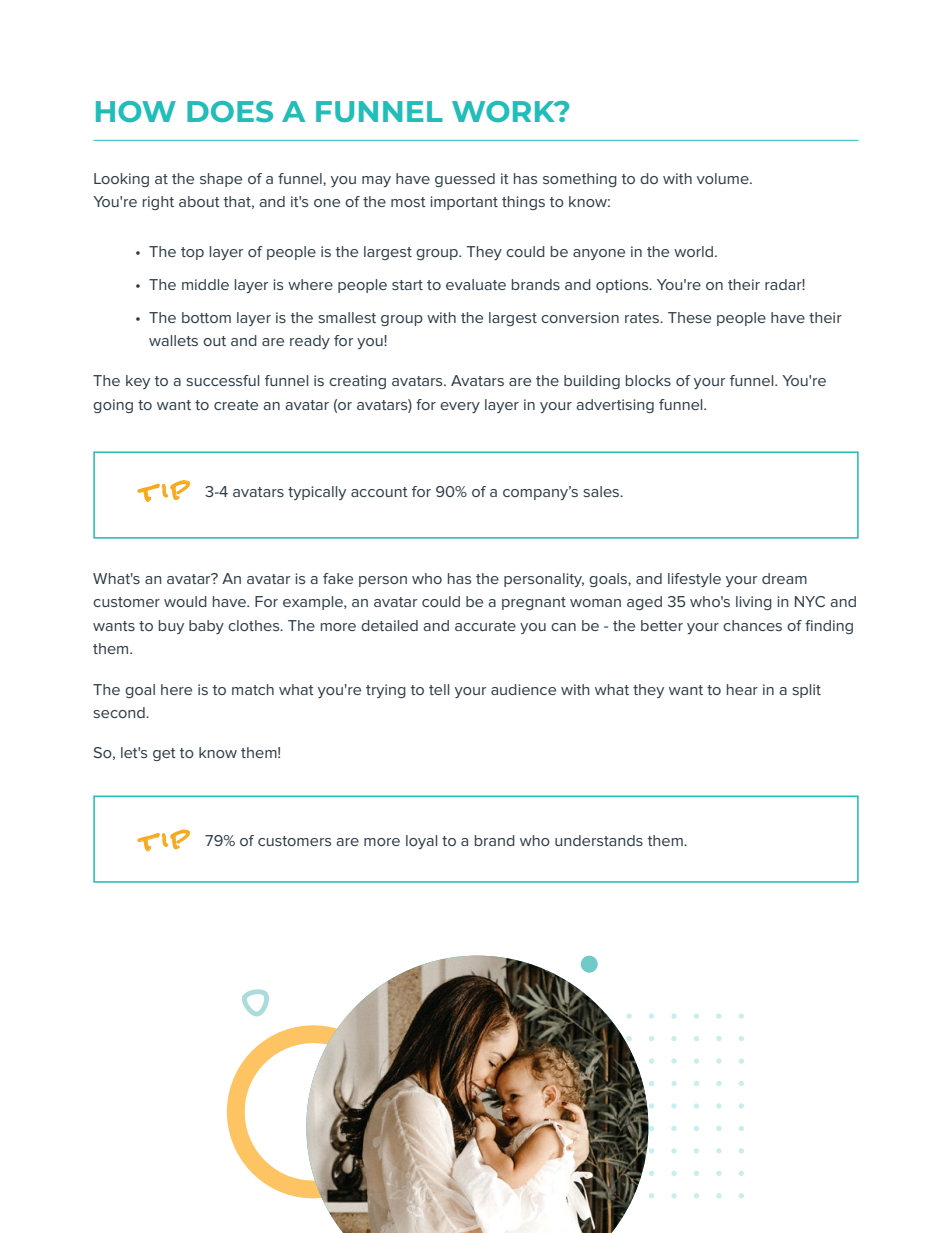 This screenshot has height=1233, width=952. What do you see at coordinates (465, 180) in the screenshot?
I see `guessed` at bounding box center [465, 180].
